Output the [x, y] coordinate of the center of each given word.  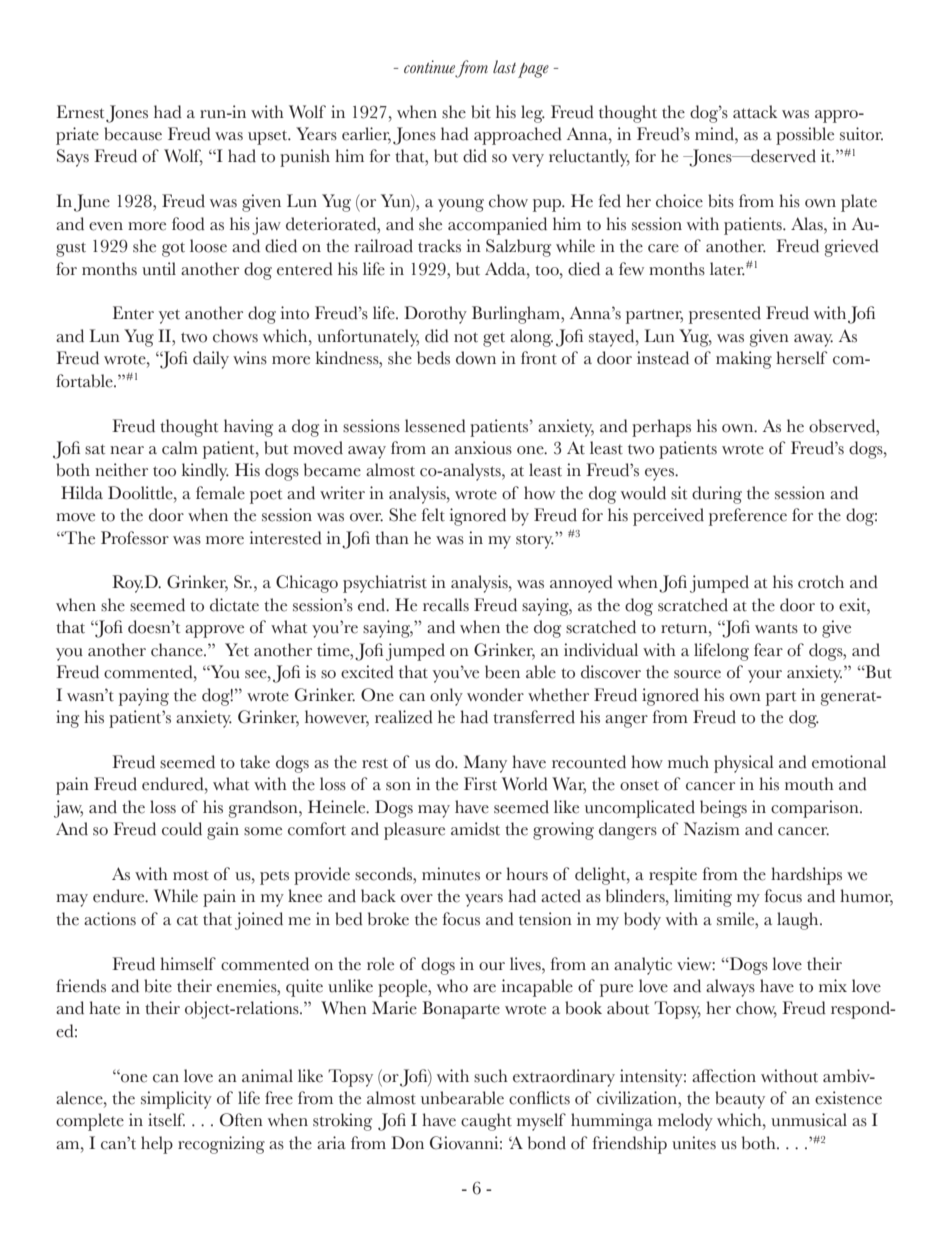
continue [430, 68]
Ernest [80, 112]
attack [755, 112]
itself [166, 1120]
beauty [740, 1100]
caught [486, 1122]
